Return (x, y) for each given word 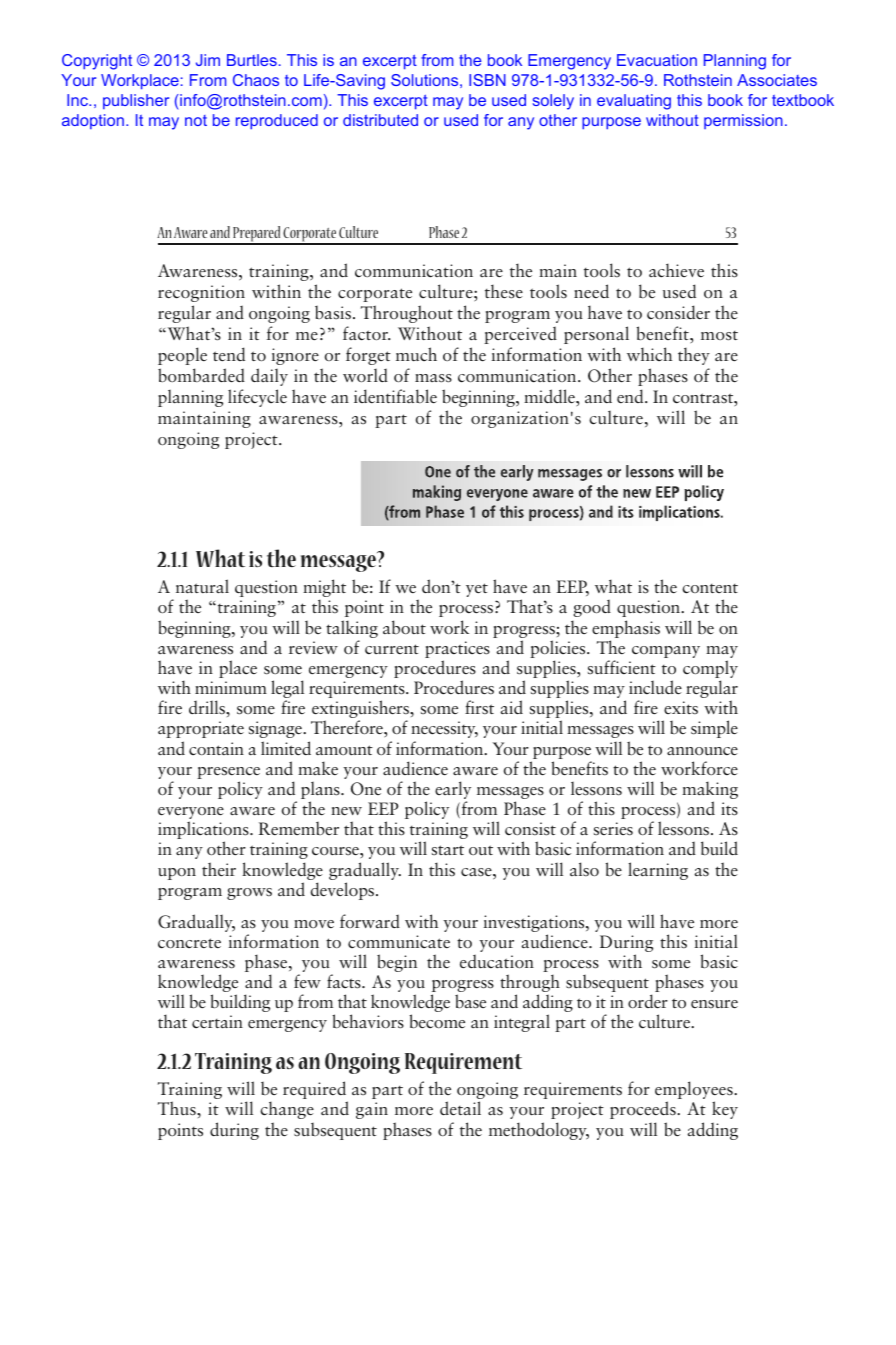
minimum (231, 687)
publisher (136, 101)
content (710, 589)
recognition (201, 293)
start (448, 850)
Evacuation (657, 60)
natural (202, 586)
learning (658, 871)
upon (177, 874)
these (504, 291)
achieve (676, 270)
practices (457, 651)
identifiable (395, 396)
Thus (178, 1108)
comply (710, 670)
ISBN (487, 80)
